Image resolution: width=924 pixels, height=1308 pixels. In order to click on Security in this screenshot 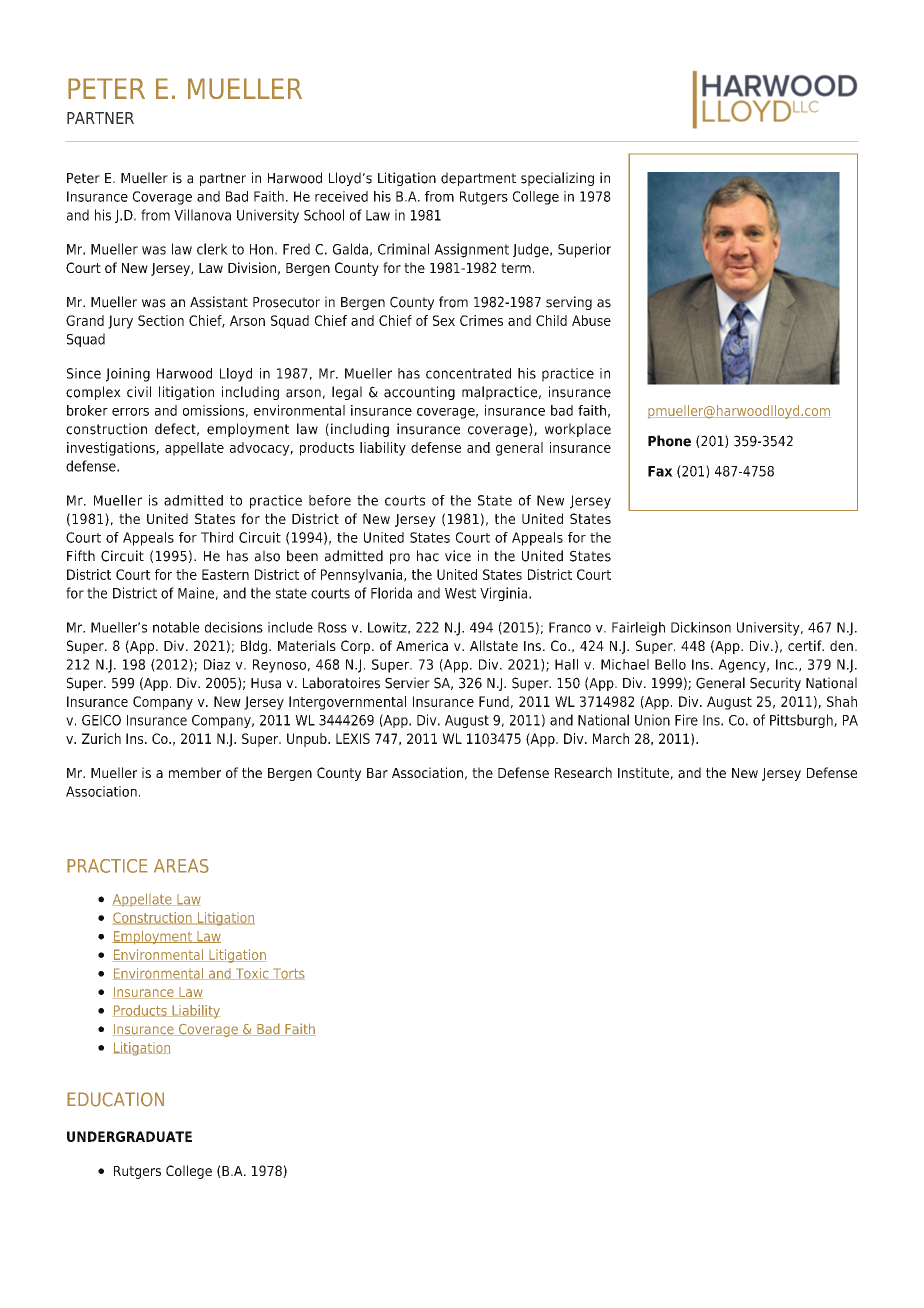, I will do `click(775, 684)`.
